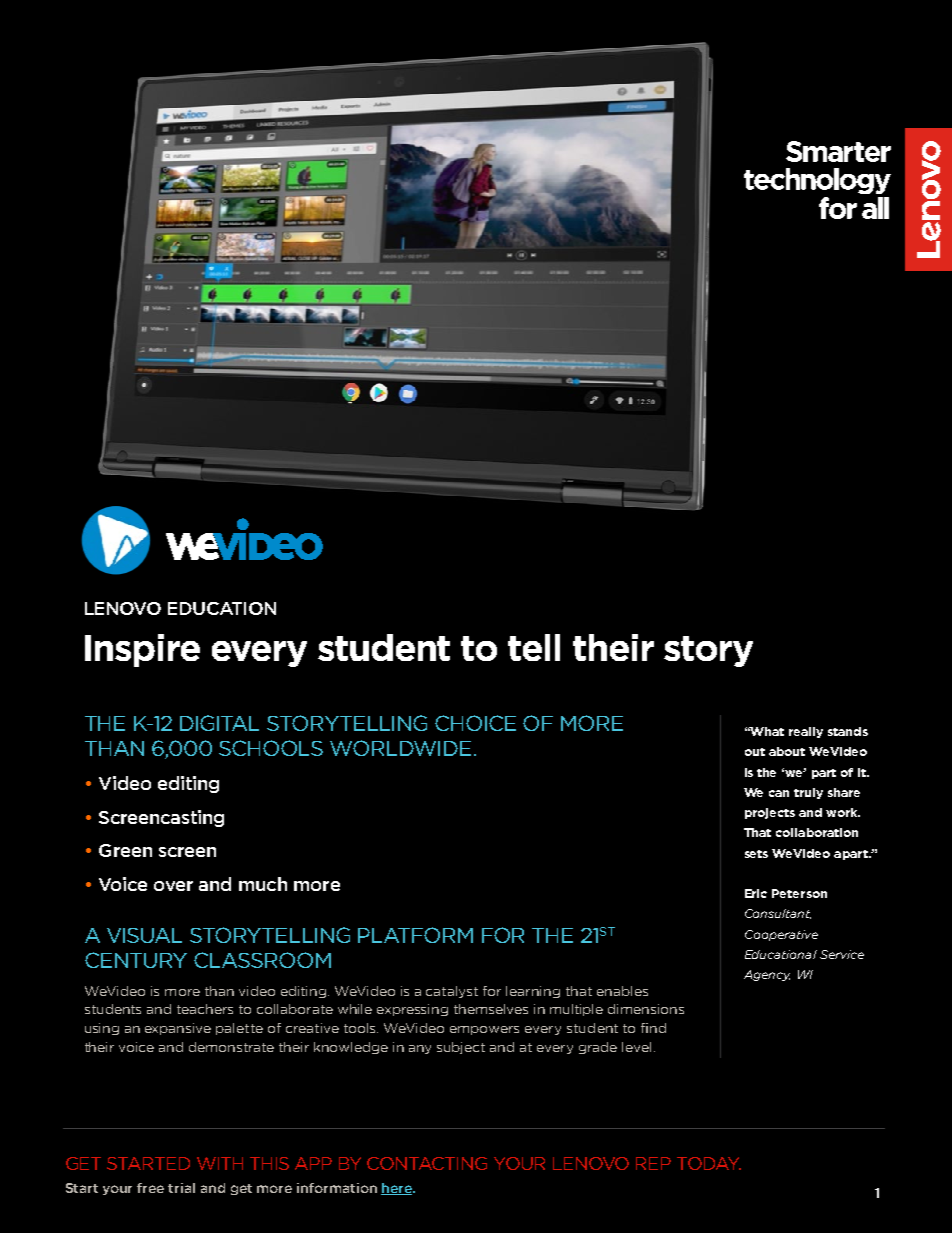 The width and height of the screenshot is (952, 1233). Describe the element at coordinates (461, 1048) in the screenshot. I see `subject` at that location.
